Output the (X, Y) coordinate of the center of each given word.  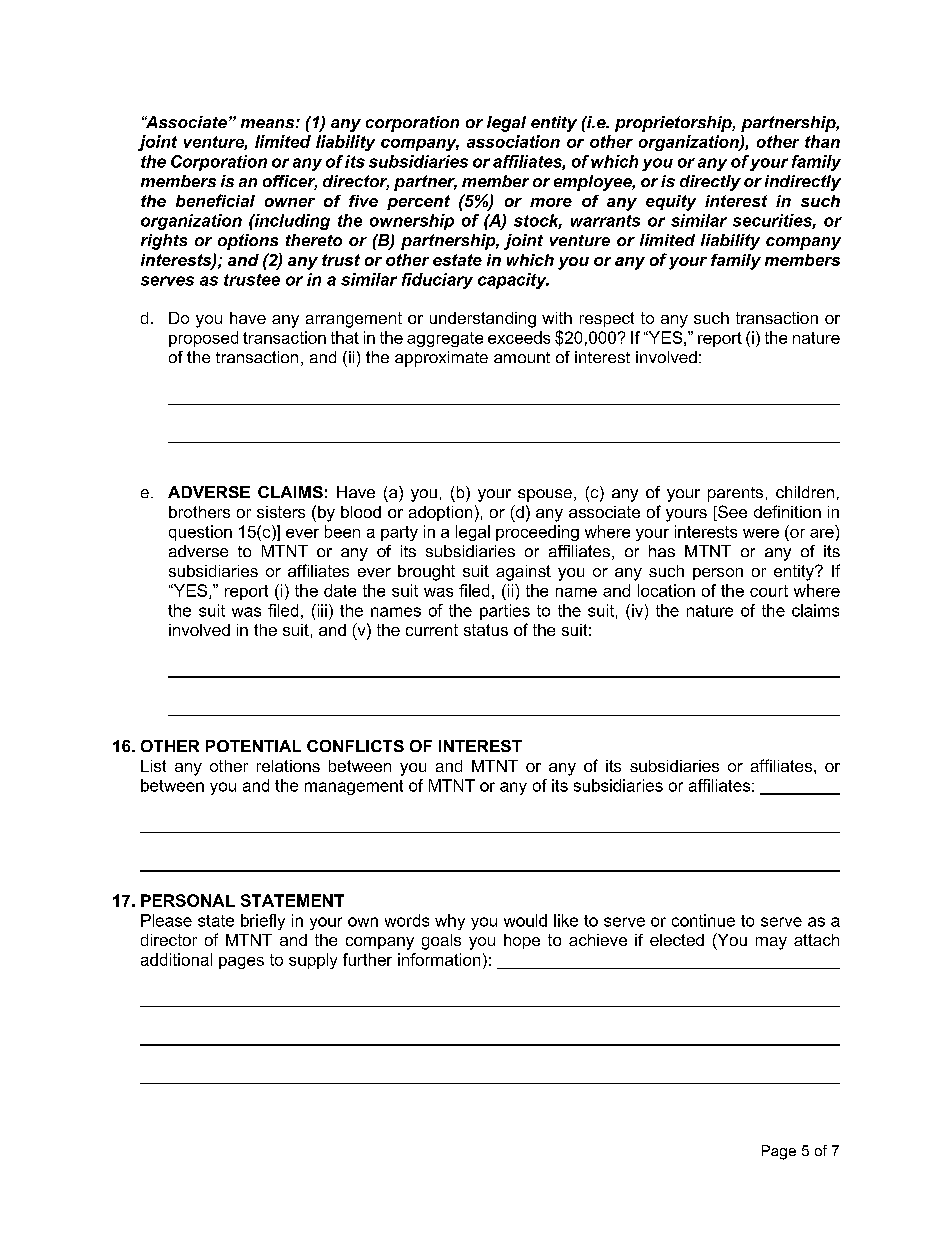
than (822, 141)
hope (522, 941)
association (513, 141)
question (200, 533)
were (761, 533)
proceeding (537, 533)
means (269, 123)
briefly (263, 922)
